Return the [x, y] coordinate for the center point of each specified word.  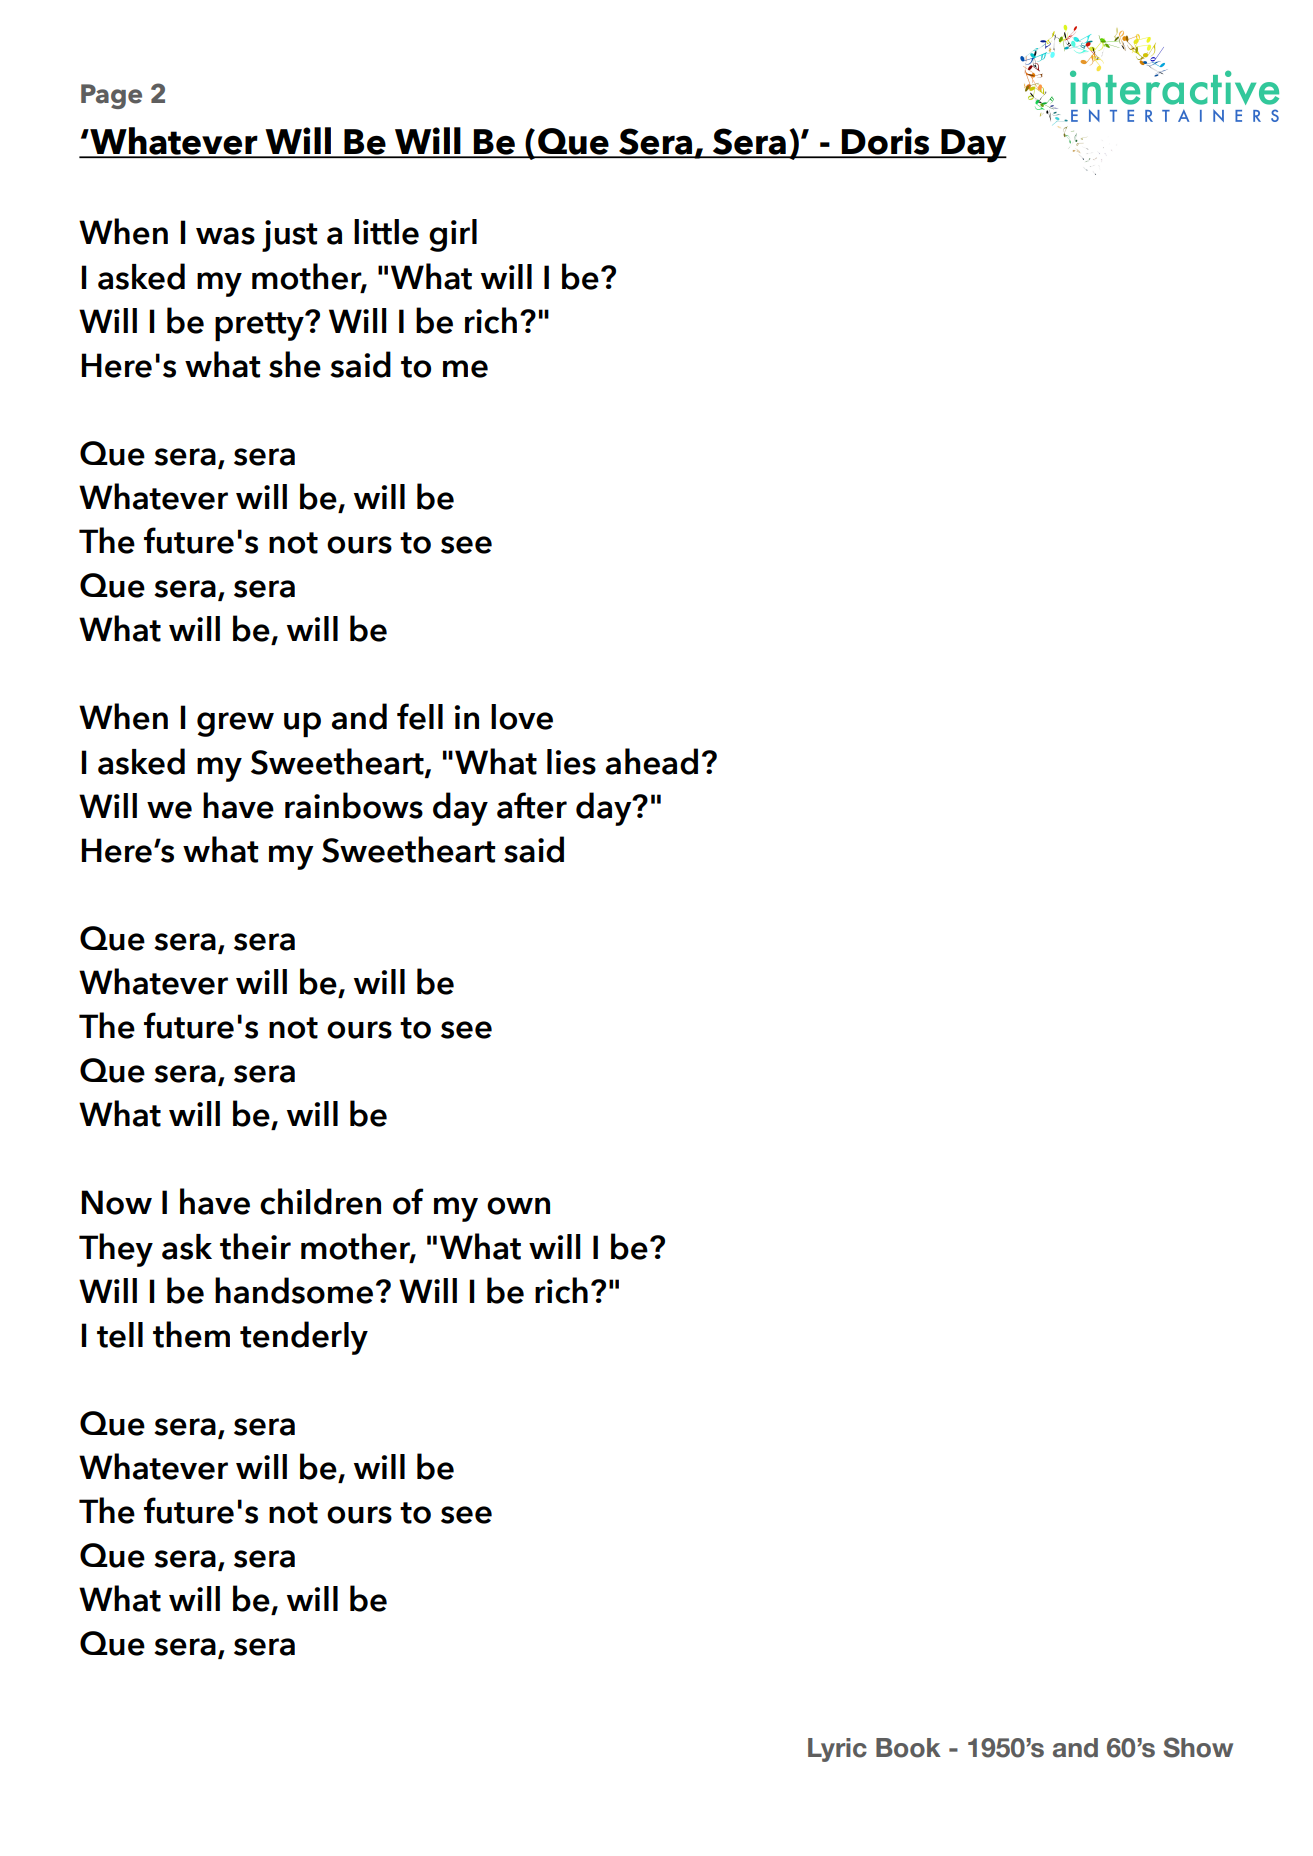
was [225, 236]
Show [1198, 1747]
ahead [652, 761]
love [522, 717]
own [518, 1206]
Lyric [837, 1750]
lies [571, 762]
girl [453, 235]
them [191, 1334]
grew [235, 724]
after [532, 805]
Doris [886, 142]
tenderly [304, 1338]
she [295, 364]
